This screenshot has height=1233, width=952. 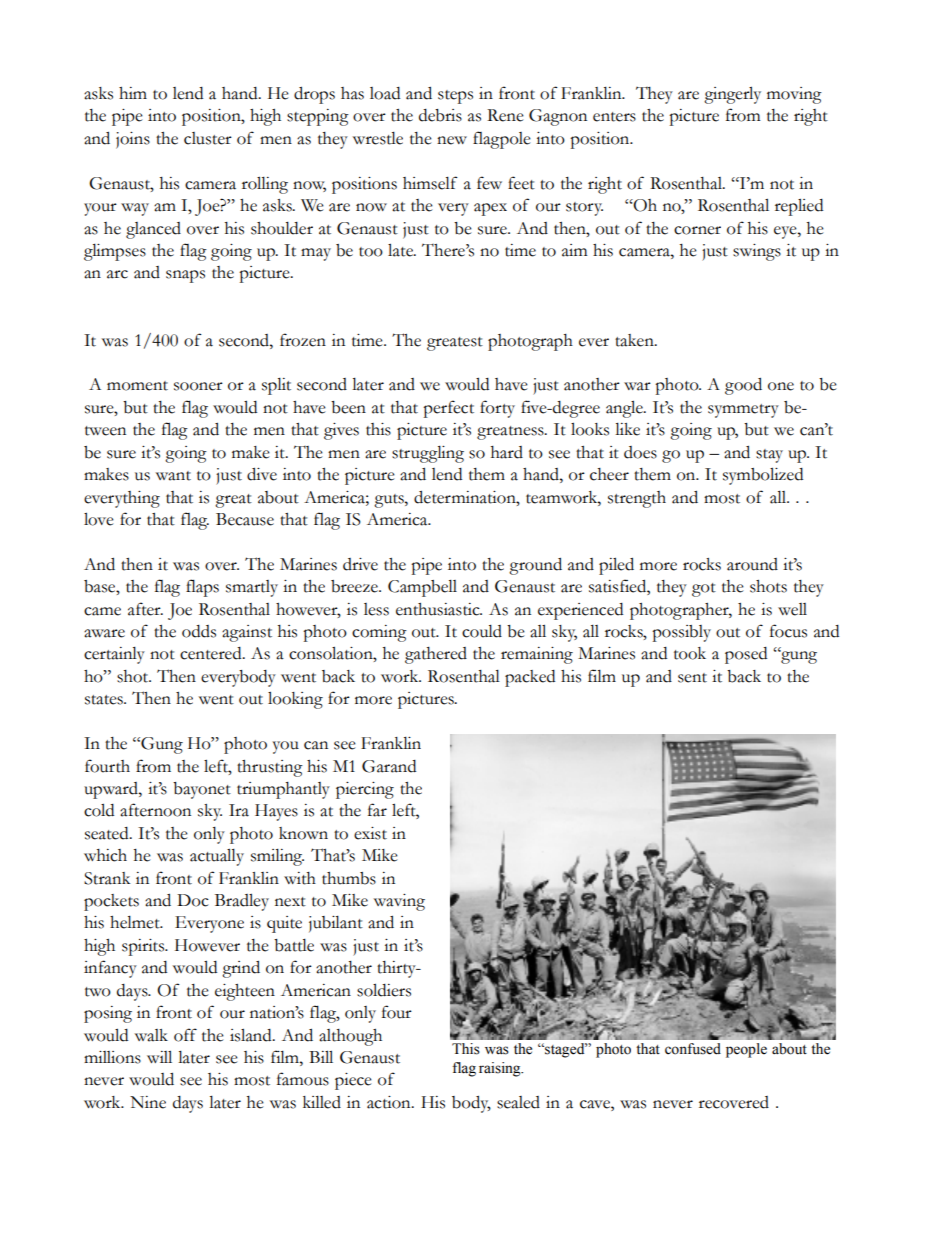 What do you see at coordinates (732, 95) in the screenshot?
I see `gingerly` at bounding box center [732, 95].
